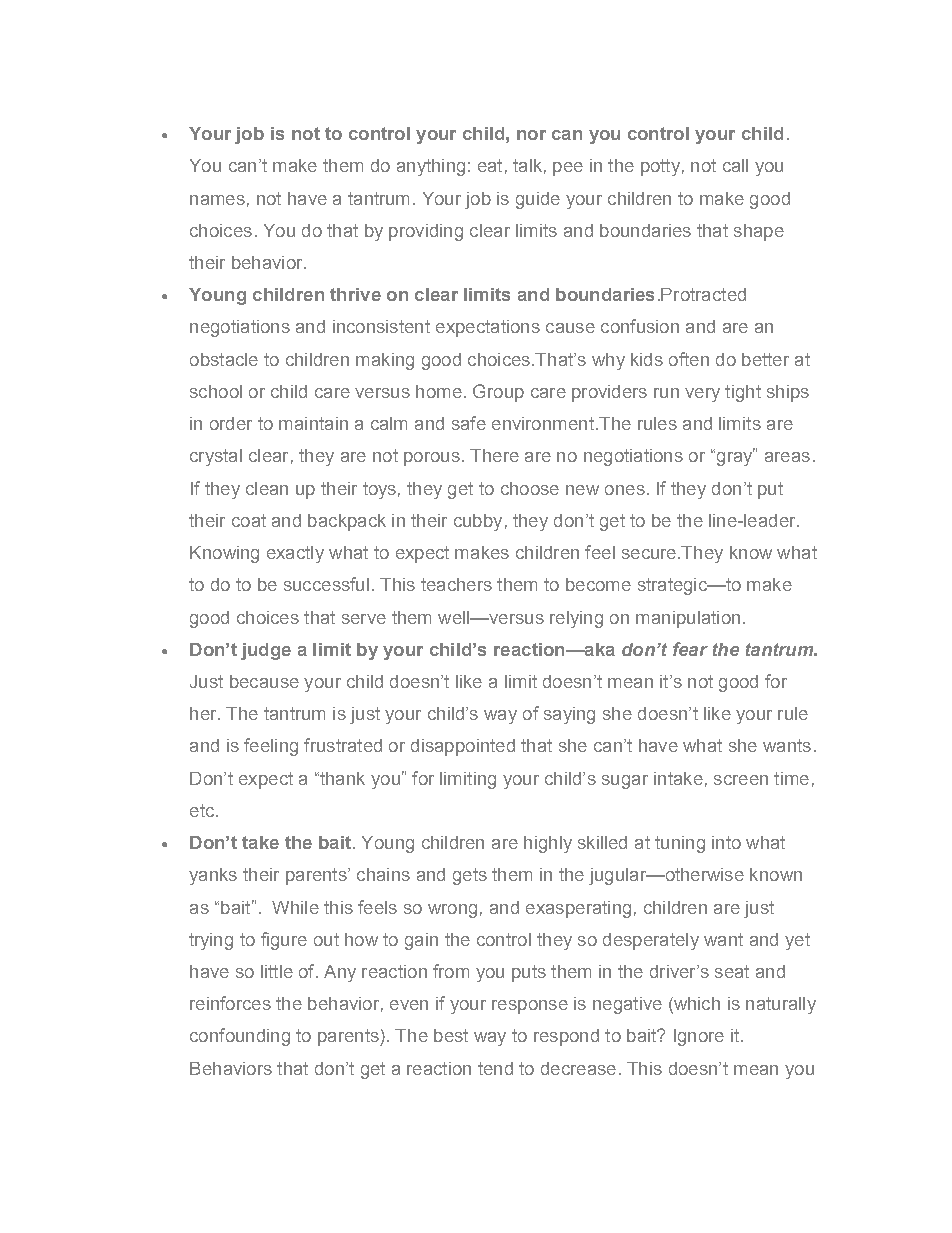 The height and width of the document is (1233, 952). Describe the element at coordinates (735, 165) in the document. I see `call` at that location.
